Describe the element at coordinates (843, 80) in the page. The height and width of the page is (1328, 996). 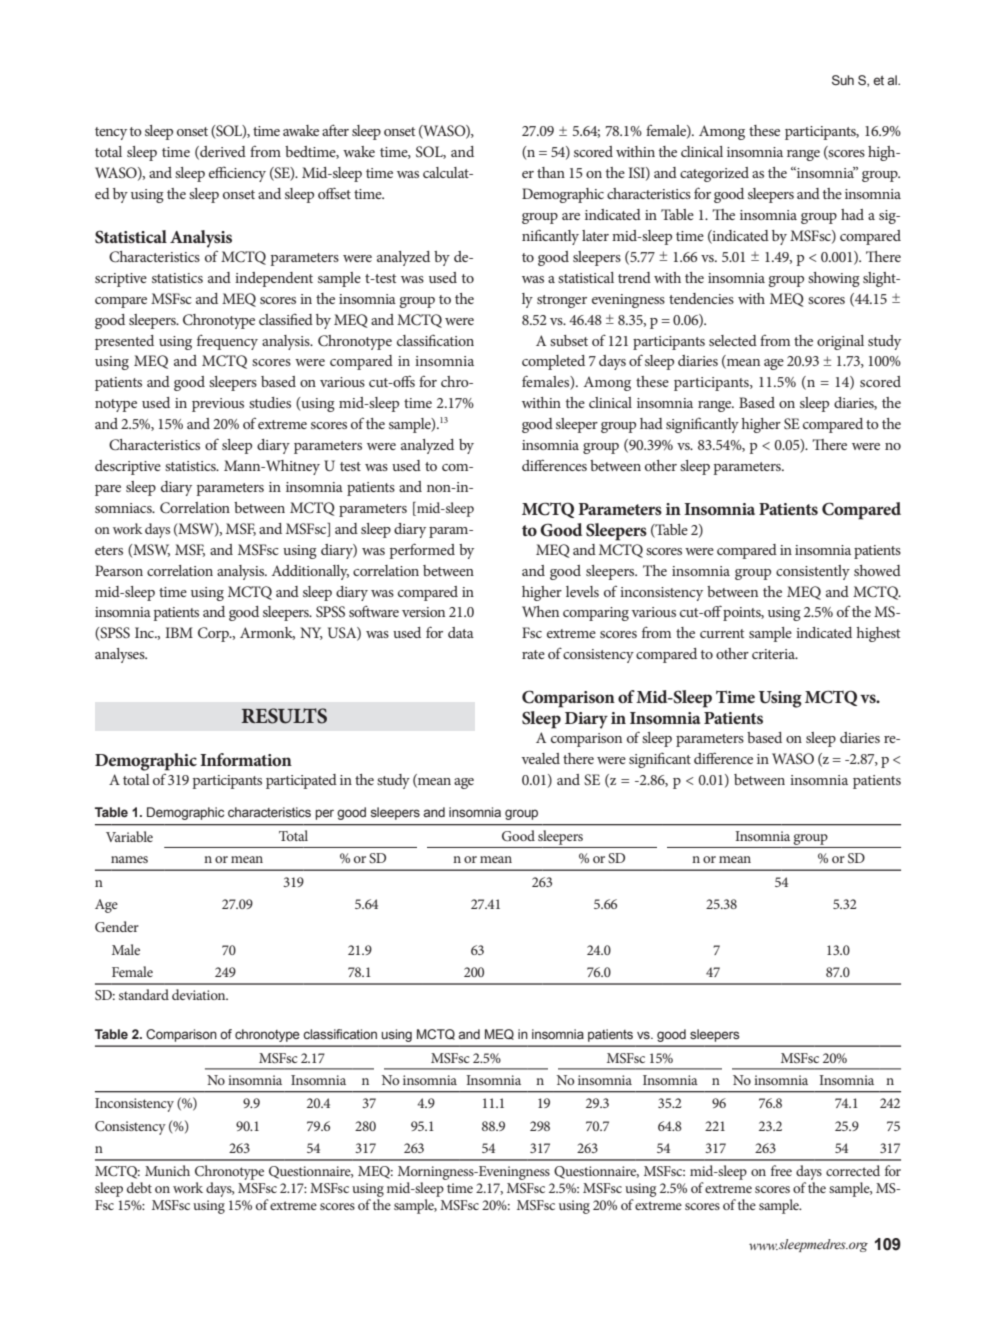
I see `Suh` at that location.
